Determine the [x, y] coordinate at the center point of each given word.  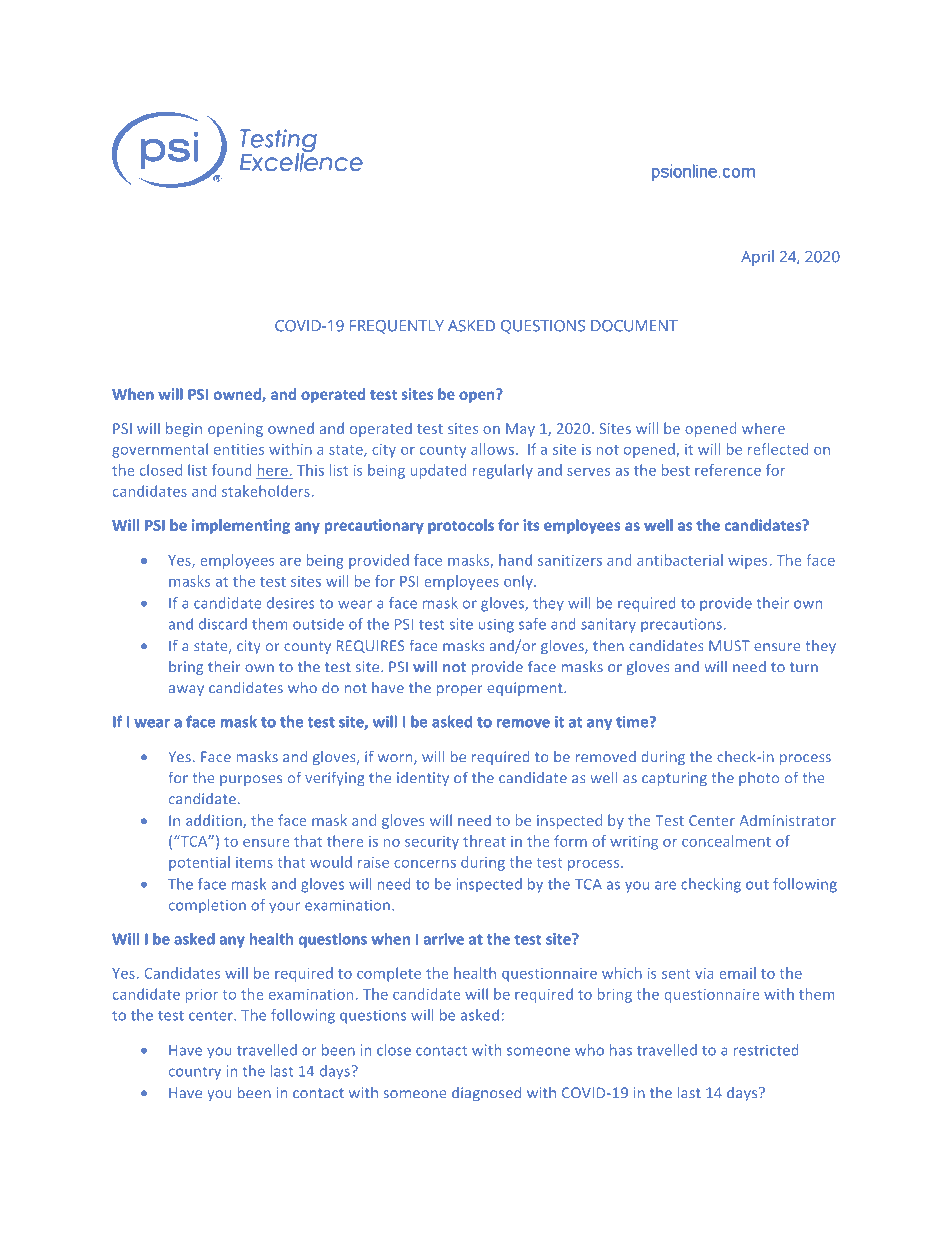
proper [460, 690]
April [757, 258]
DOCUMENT [634, 326]
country [195, 1073]
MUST [729, 646]
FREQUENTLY [397, 327]
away [186, 690]
